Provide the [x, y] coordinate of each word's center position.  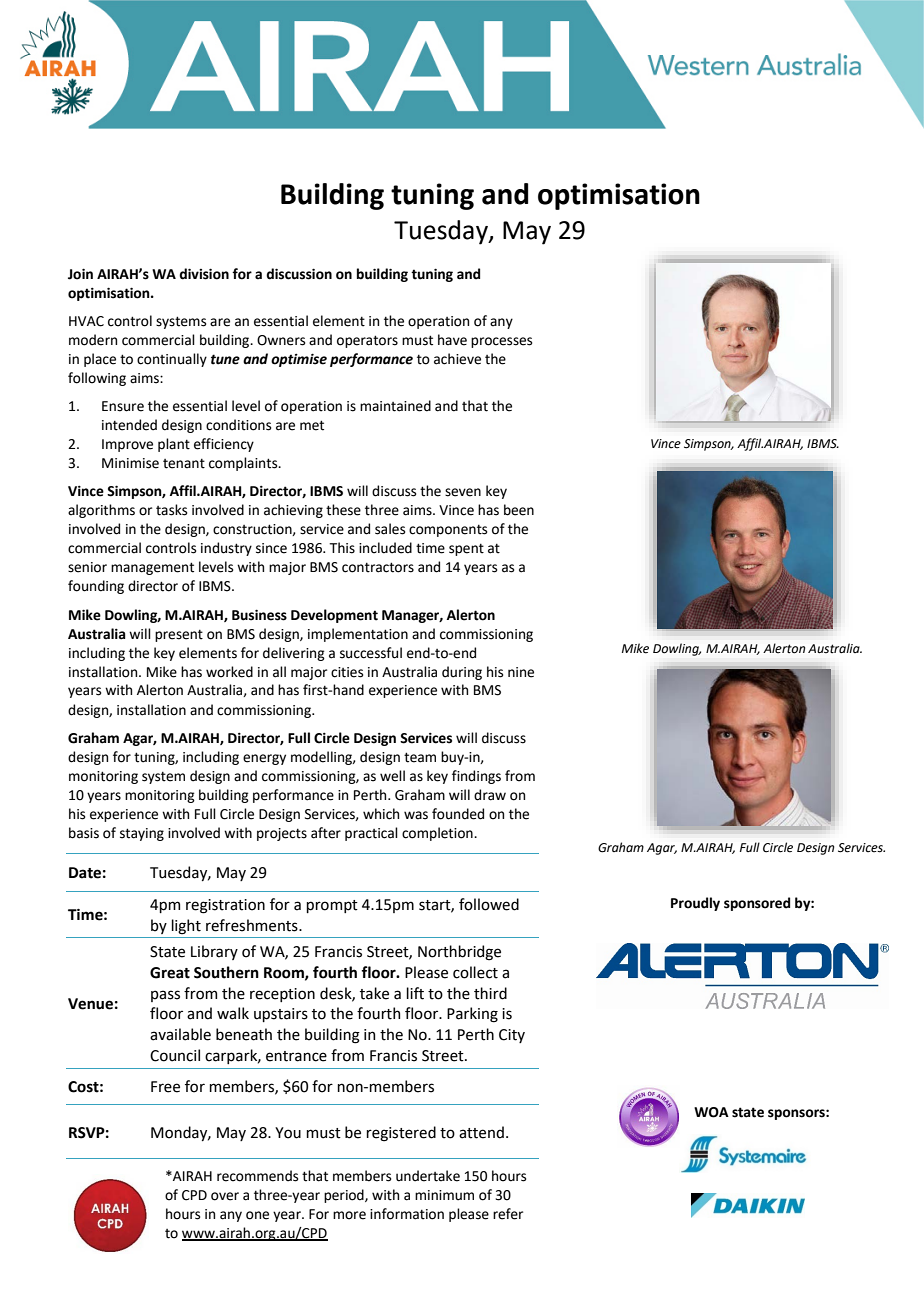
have [452, 340]
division [204, 274]
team [420, 757]
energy [264, 759]
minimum [444, 1195]
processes [501, 342]
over [225, 1196]
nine [521, 672]
